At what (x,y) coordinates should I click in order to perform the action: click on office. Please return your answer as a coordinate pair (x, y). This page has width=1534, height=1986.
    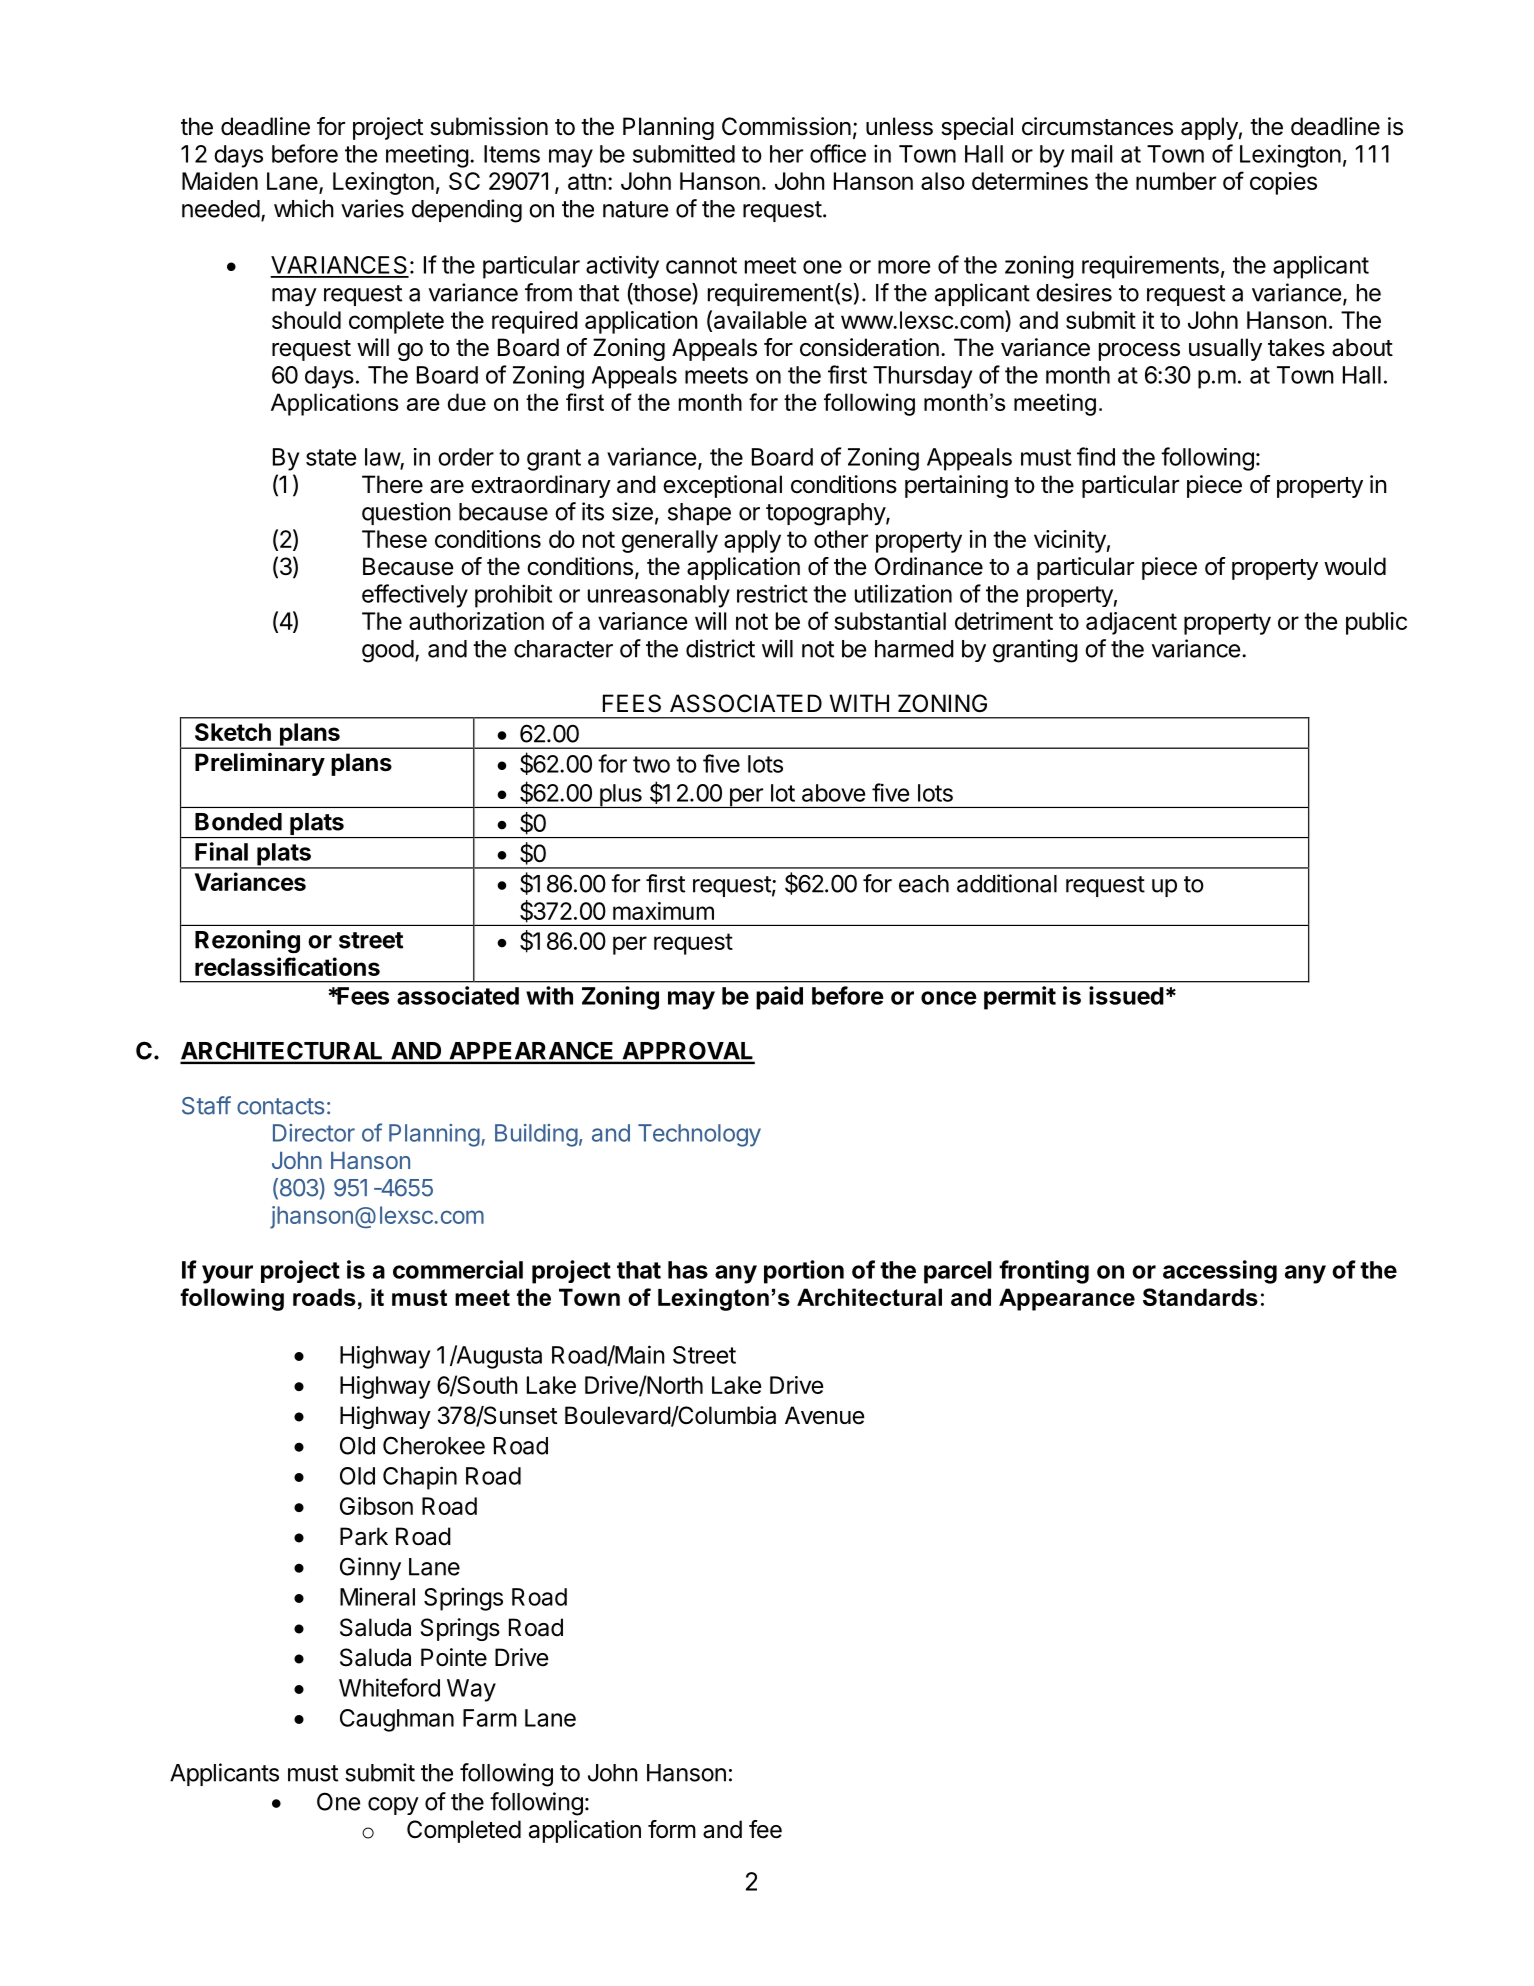
    Looking at the image, I should click on (838, 153).
